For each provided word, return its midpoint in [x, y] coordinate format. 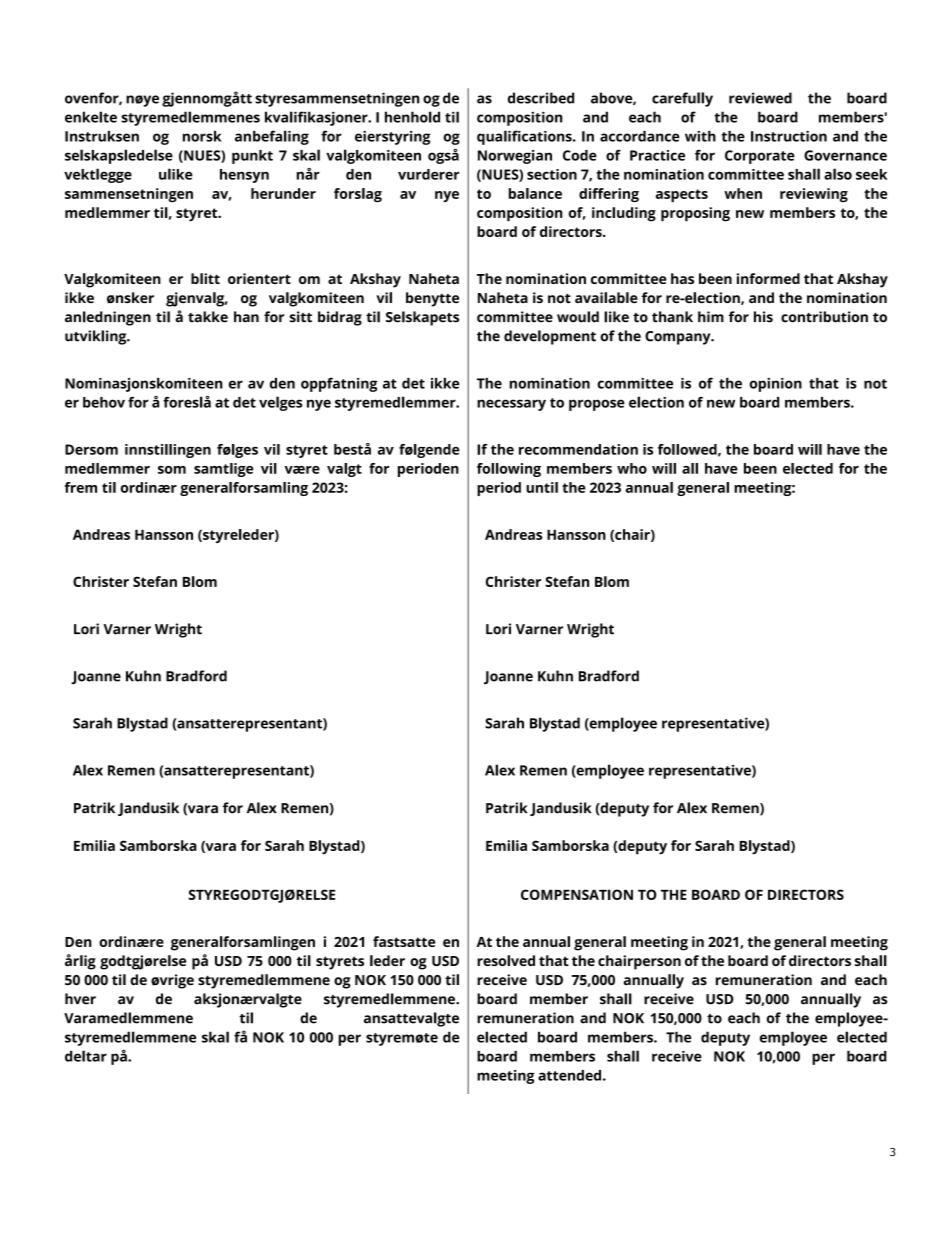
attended [569, 1075]
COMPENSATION [577, 894]
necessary [511, 405]
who [632, 468]
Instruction [789, 136]
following [509, 470]
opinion [775, 385]
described [541, 98]
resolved [506, 960]
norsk [202, 136]
